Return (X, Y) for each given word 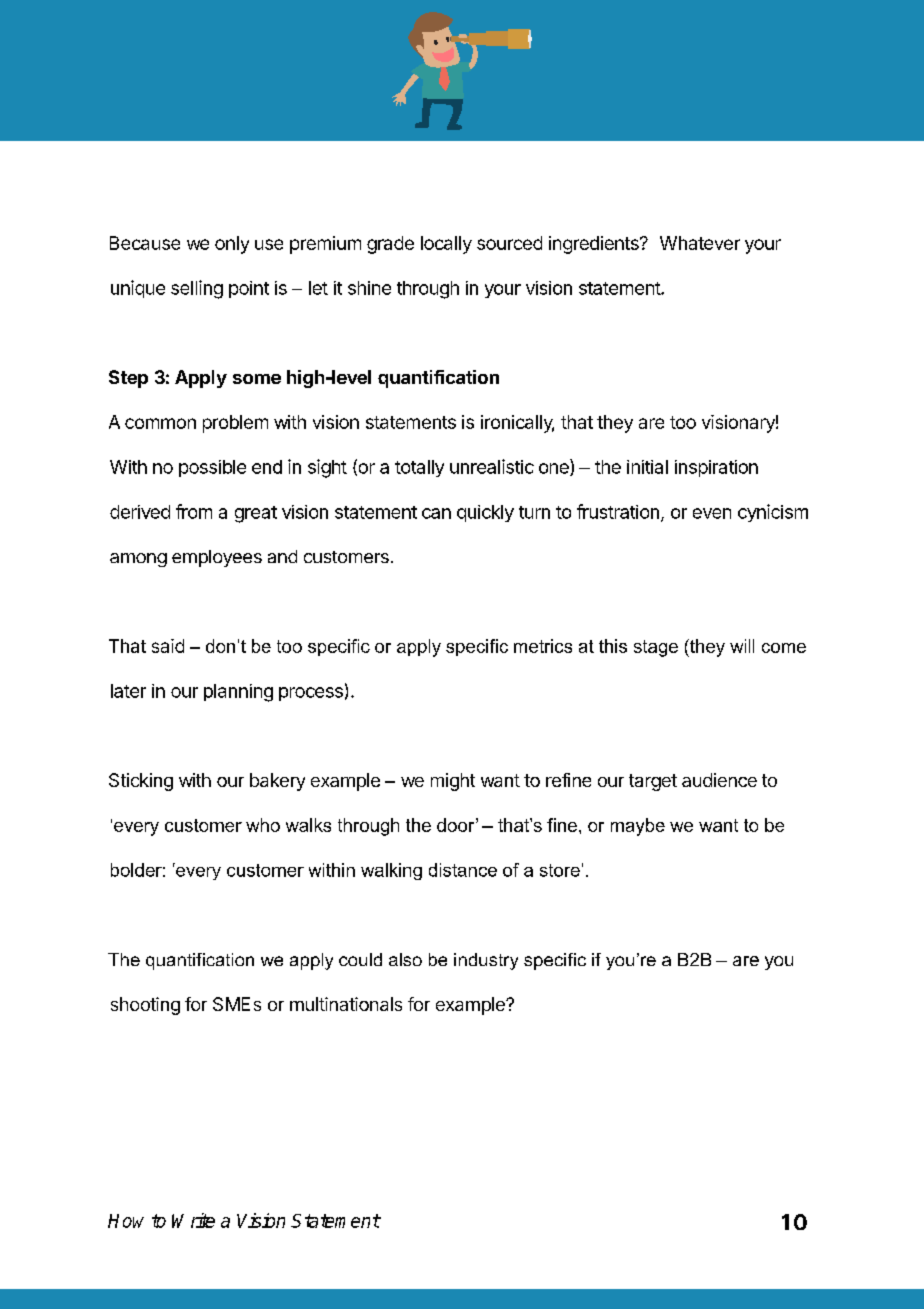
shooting (145, 1006)
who (263, 825)
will (742, 646)
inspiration (716, 468)
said (168, 646)
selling (197, 289)
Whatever (700, 243)
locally (446, 245)
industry (486, 961)
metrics (543, 646)
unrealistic (492, 466)
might (453, 782)
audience (719, 780)
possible (212, 468)
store (560, 870)
